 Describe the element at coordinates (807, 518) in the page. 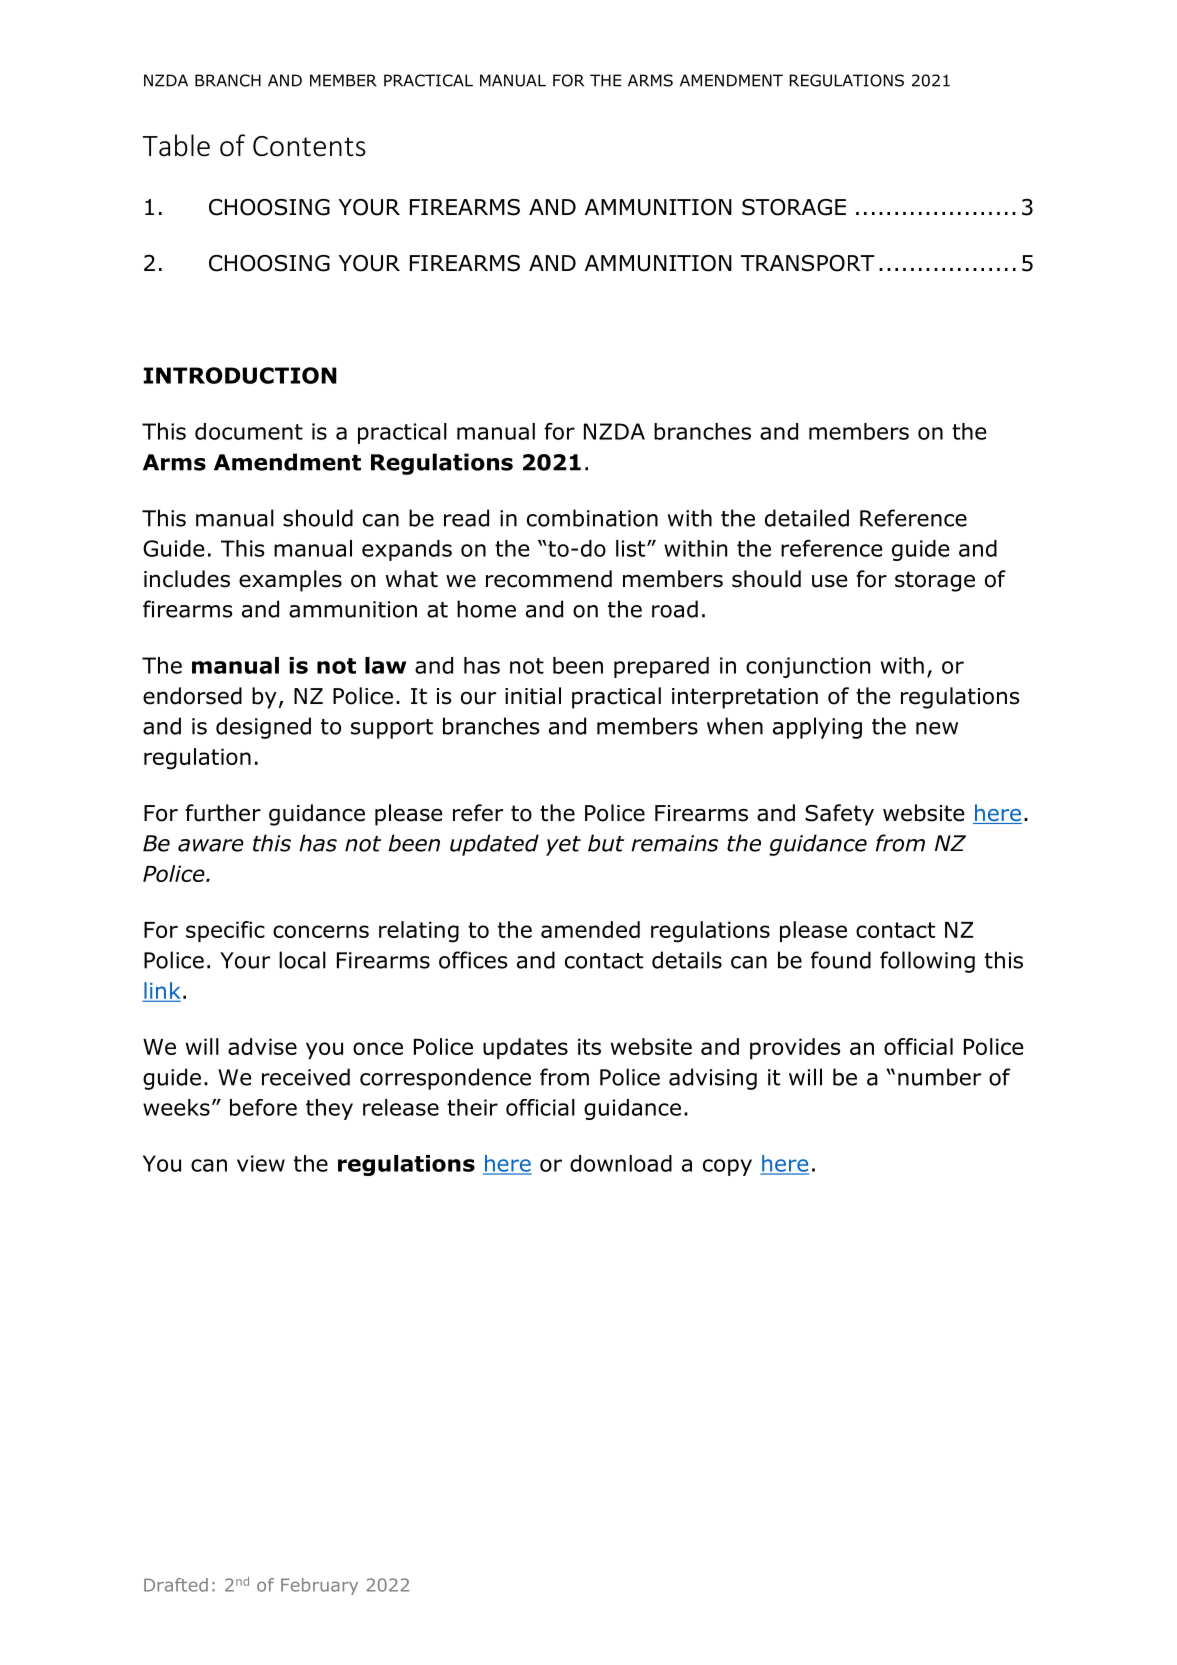

I see `detailed` at that location.
